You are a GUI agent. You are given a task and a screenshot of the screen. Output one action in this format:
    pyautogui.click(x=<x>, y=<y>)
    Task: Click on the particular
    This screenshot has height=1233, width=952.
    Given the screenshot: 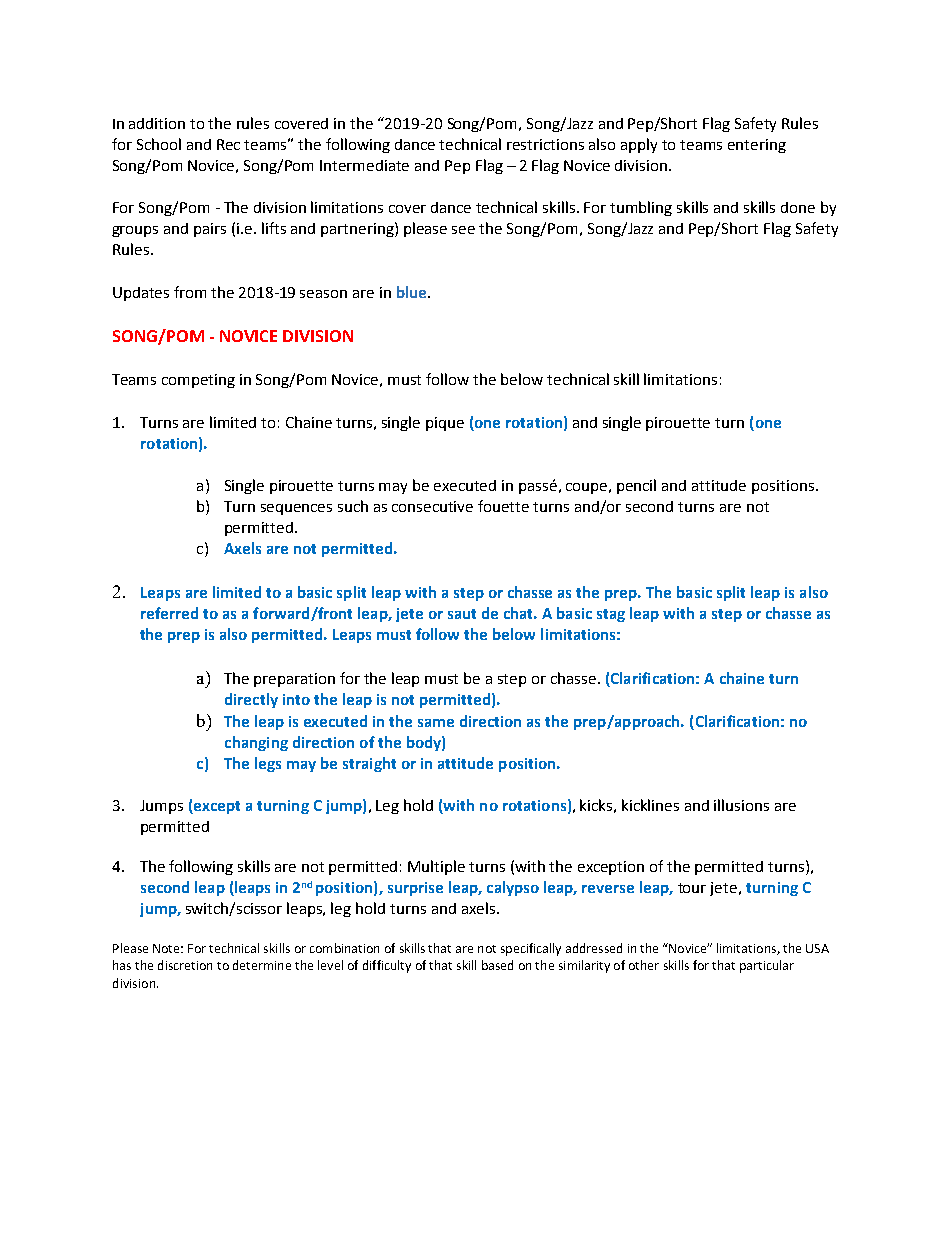 What is the action you would take?
    pyautogui.click(x=767, y=966)
